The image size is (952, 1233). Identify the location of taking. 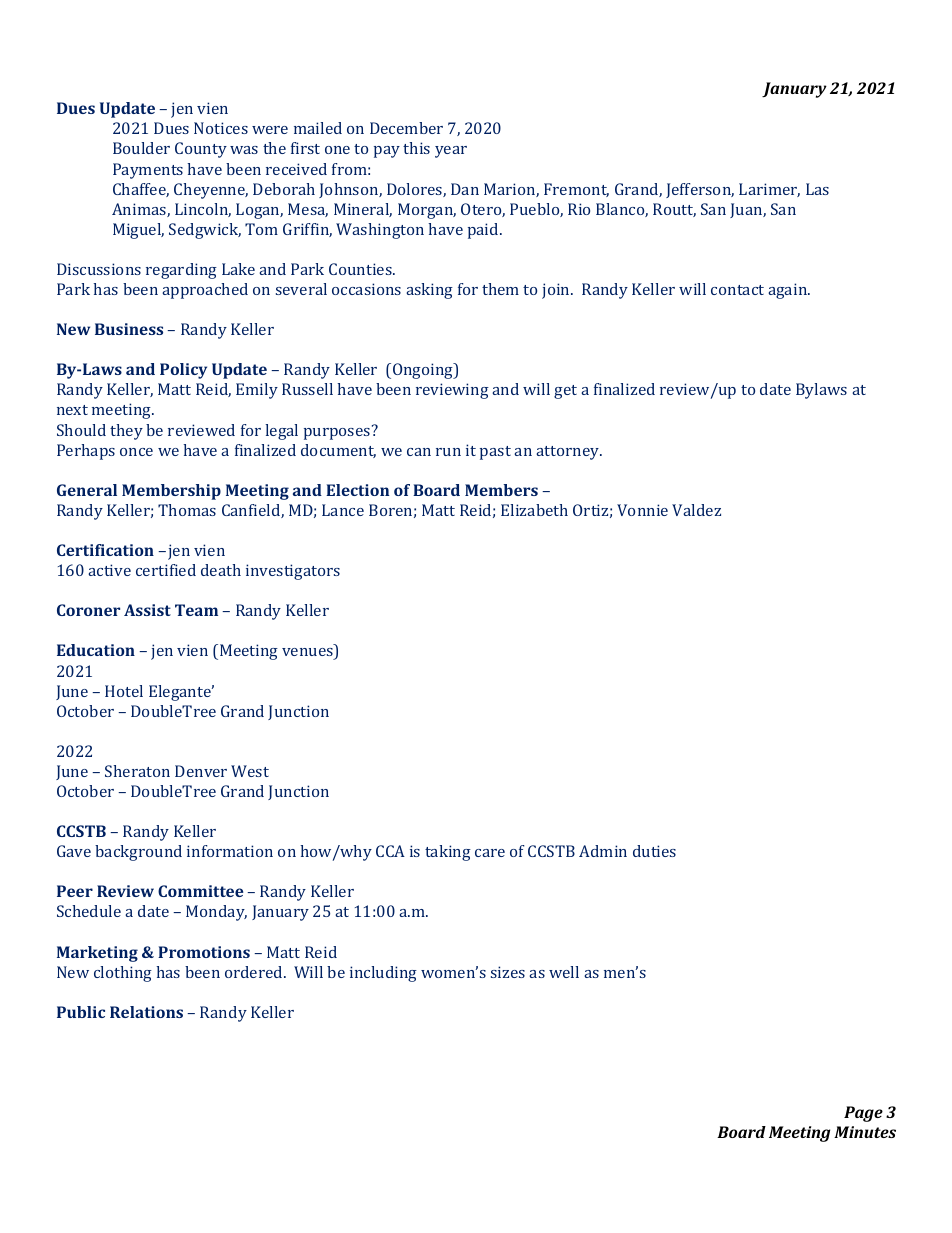
(448, 853).
